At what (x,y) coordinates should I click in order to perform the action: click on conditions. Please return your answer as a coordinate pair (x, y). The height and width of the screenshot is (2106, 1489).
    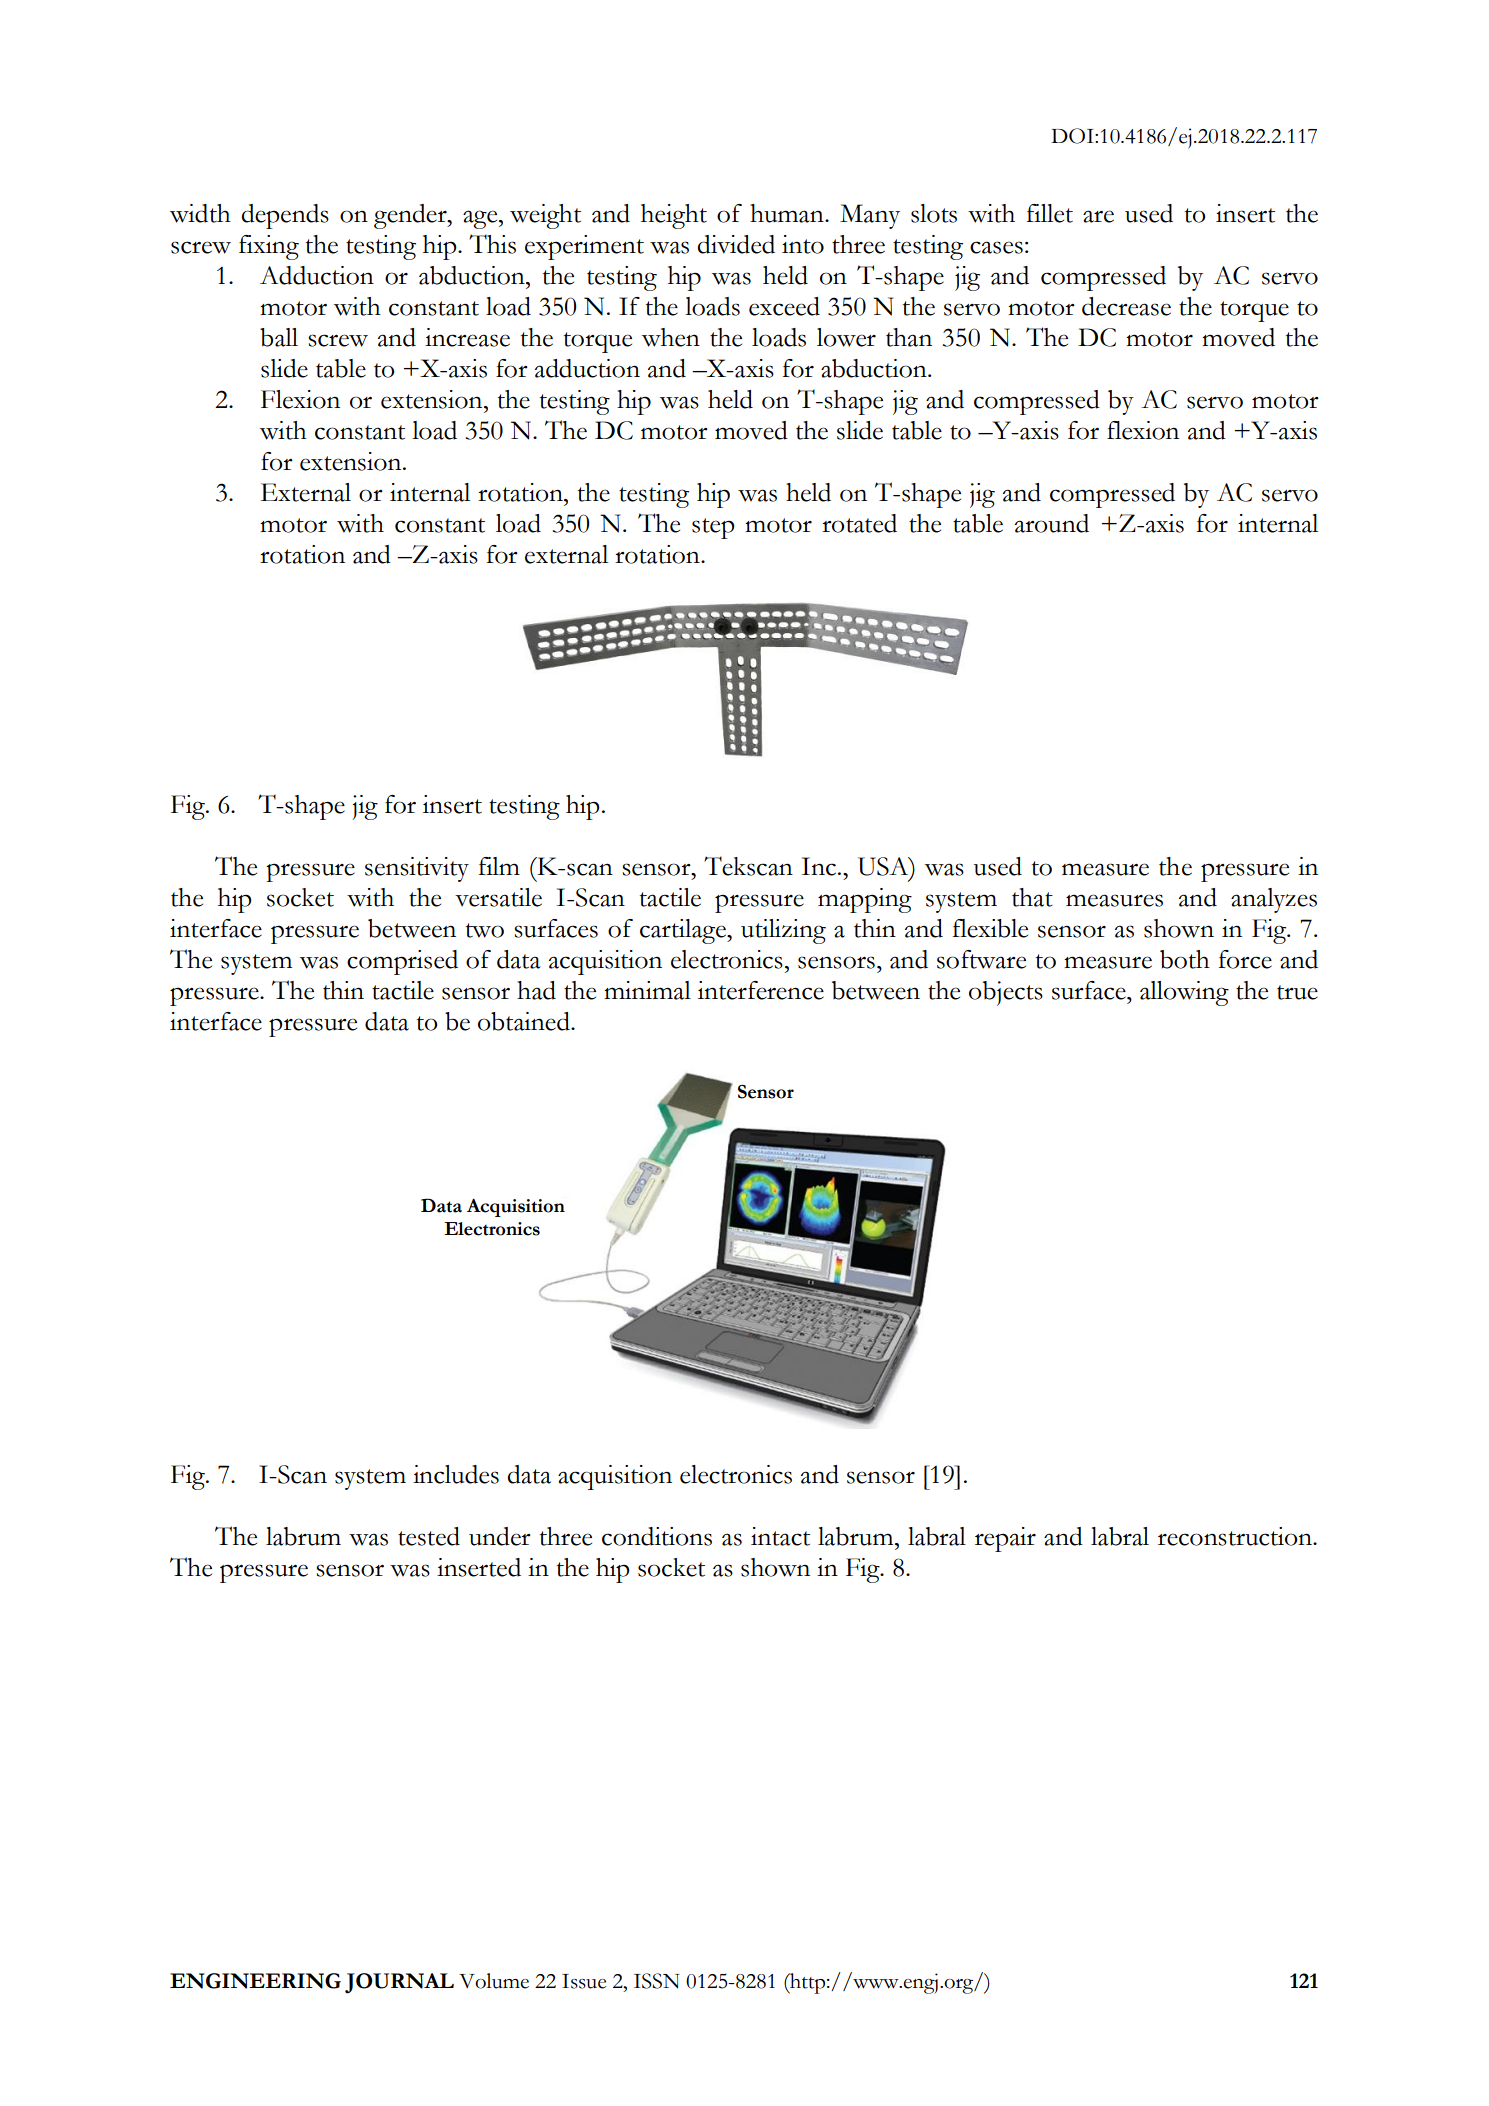
    Looking at the image, I should click on (657, 1536).
